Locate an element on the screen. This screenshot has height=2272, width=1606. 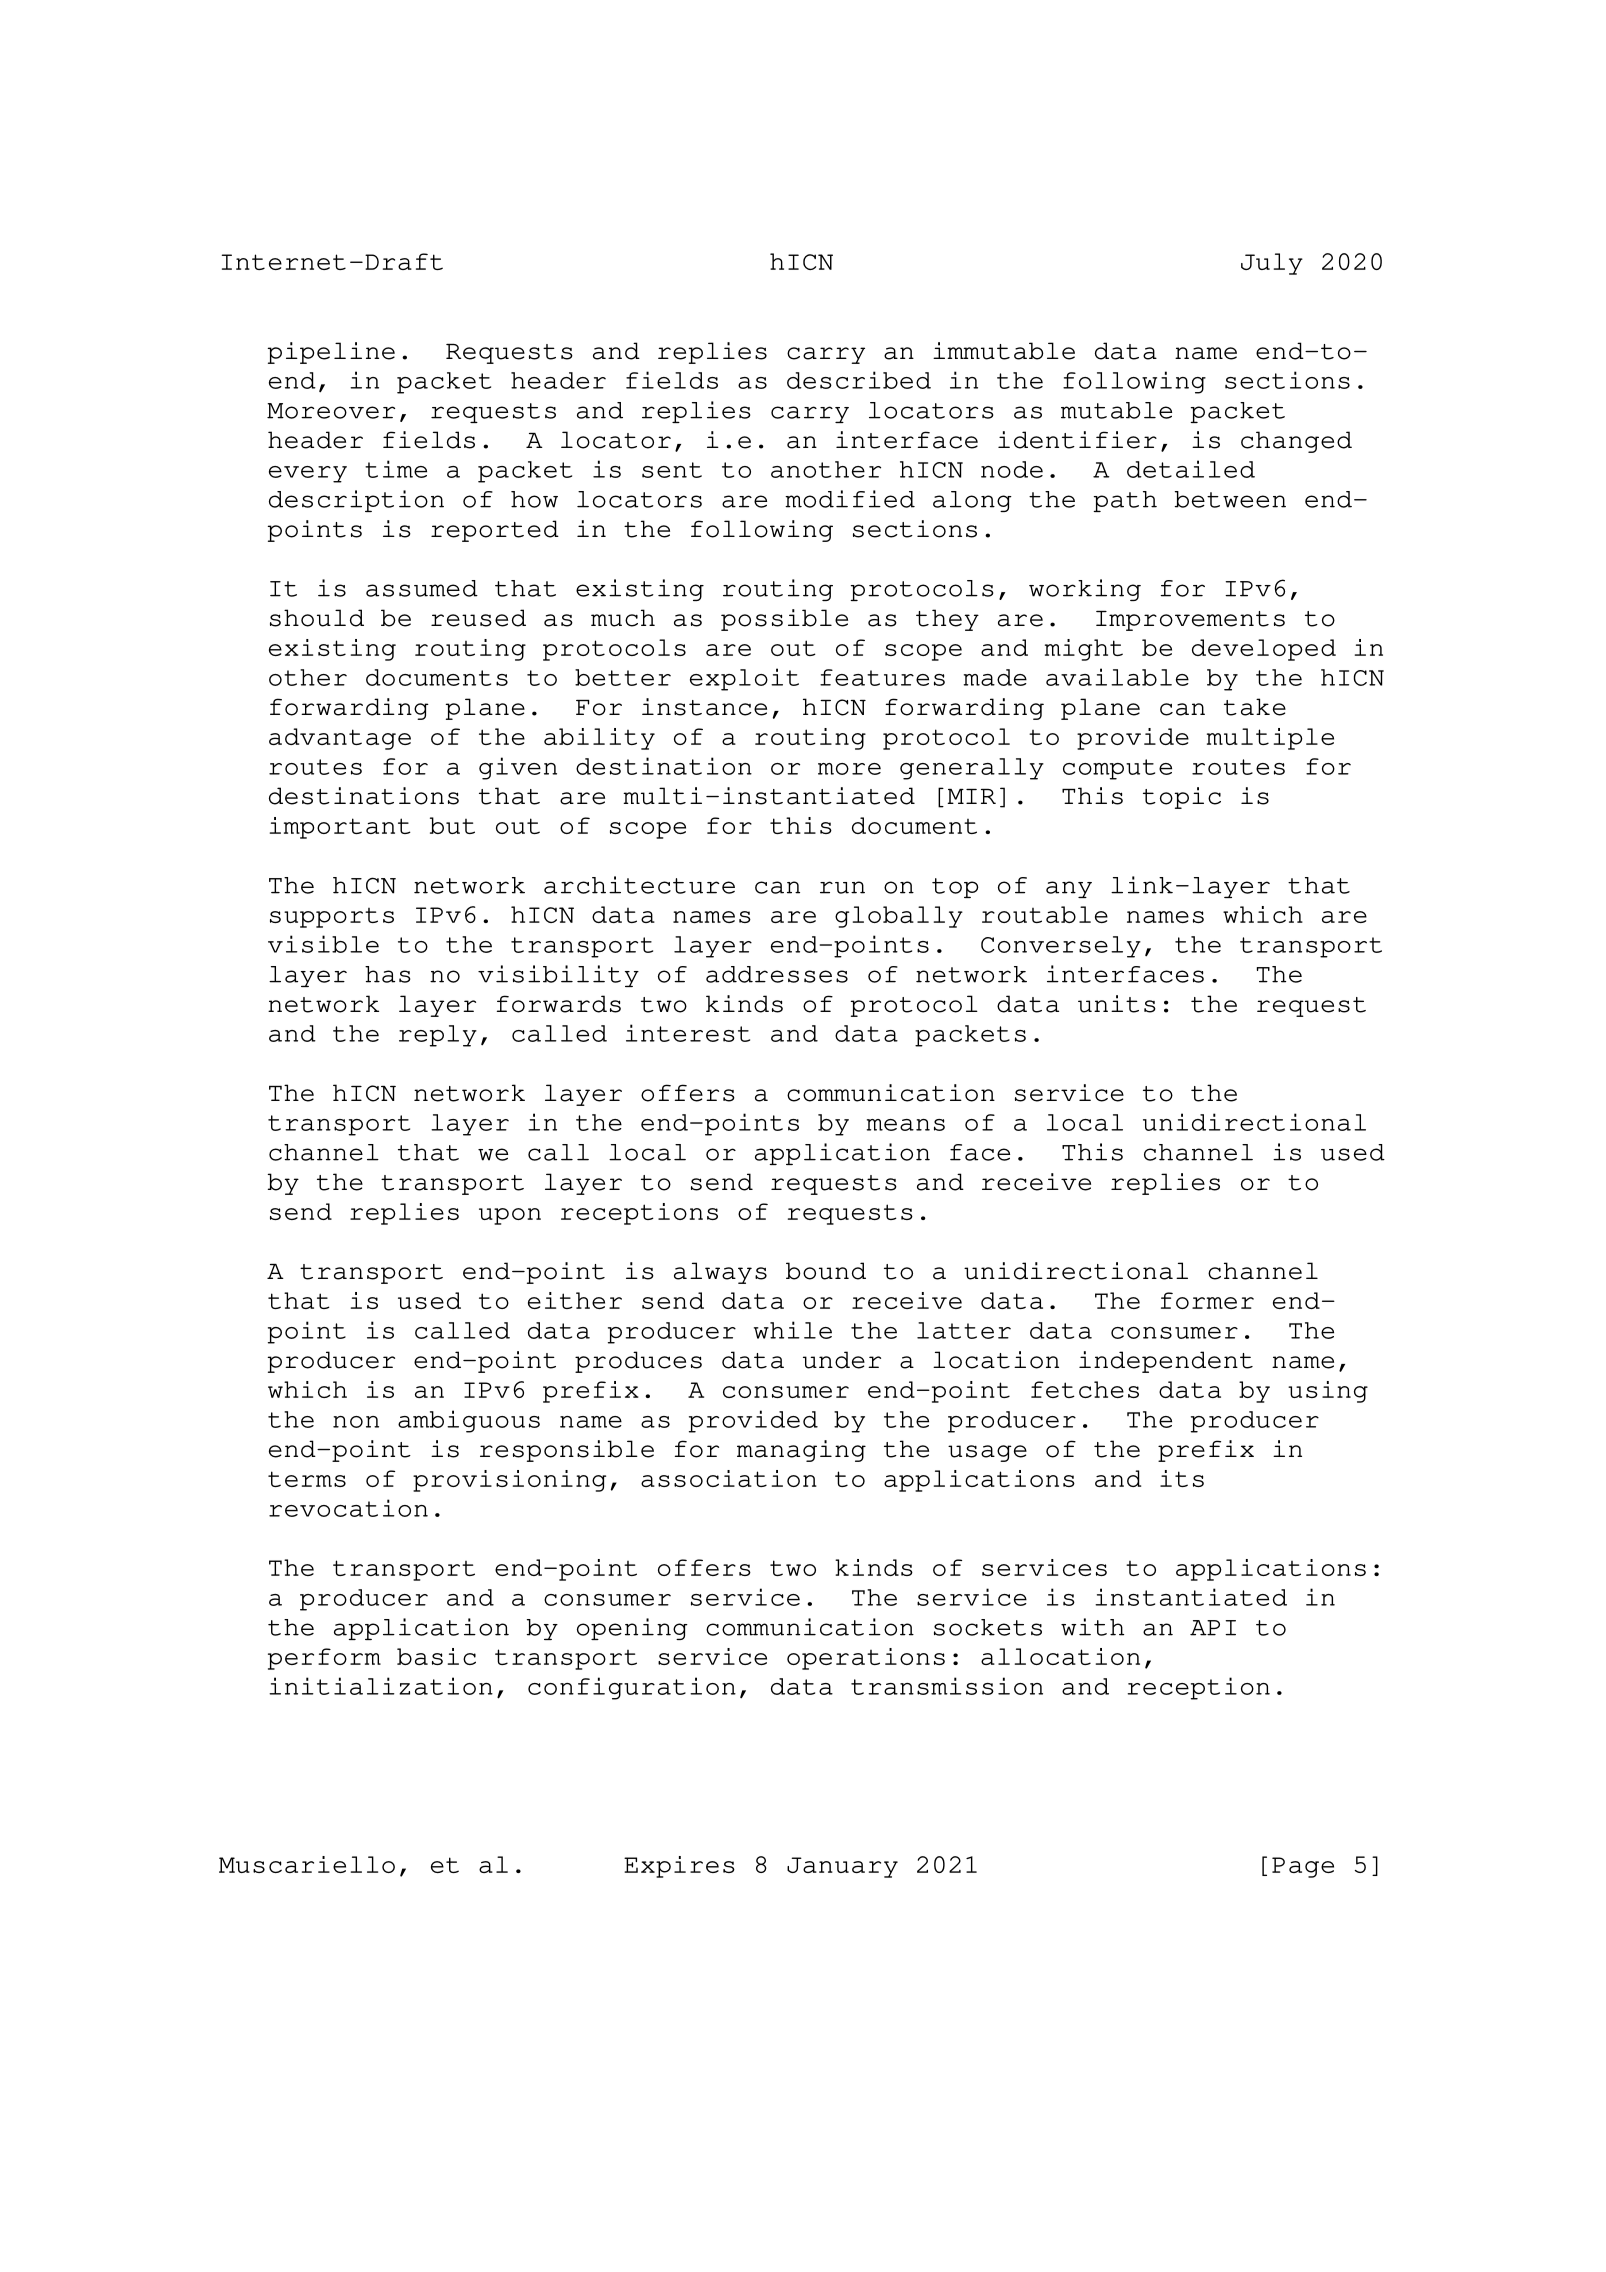
reply is located at coordinates (438, 1036).
